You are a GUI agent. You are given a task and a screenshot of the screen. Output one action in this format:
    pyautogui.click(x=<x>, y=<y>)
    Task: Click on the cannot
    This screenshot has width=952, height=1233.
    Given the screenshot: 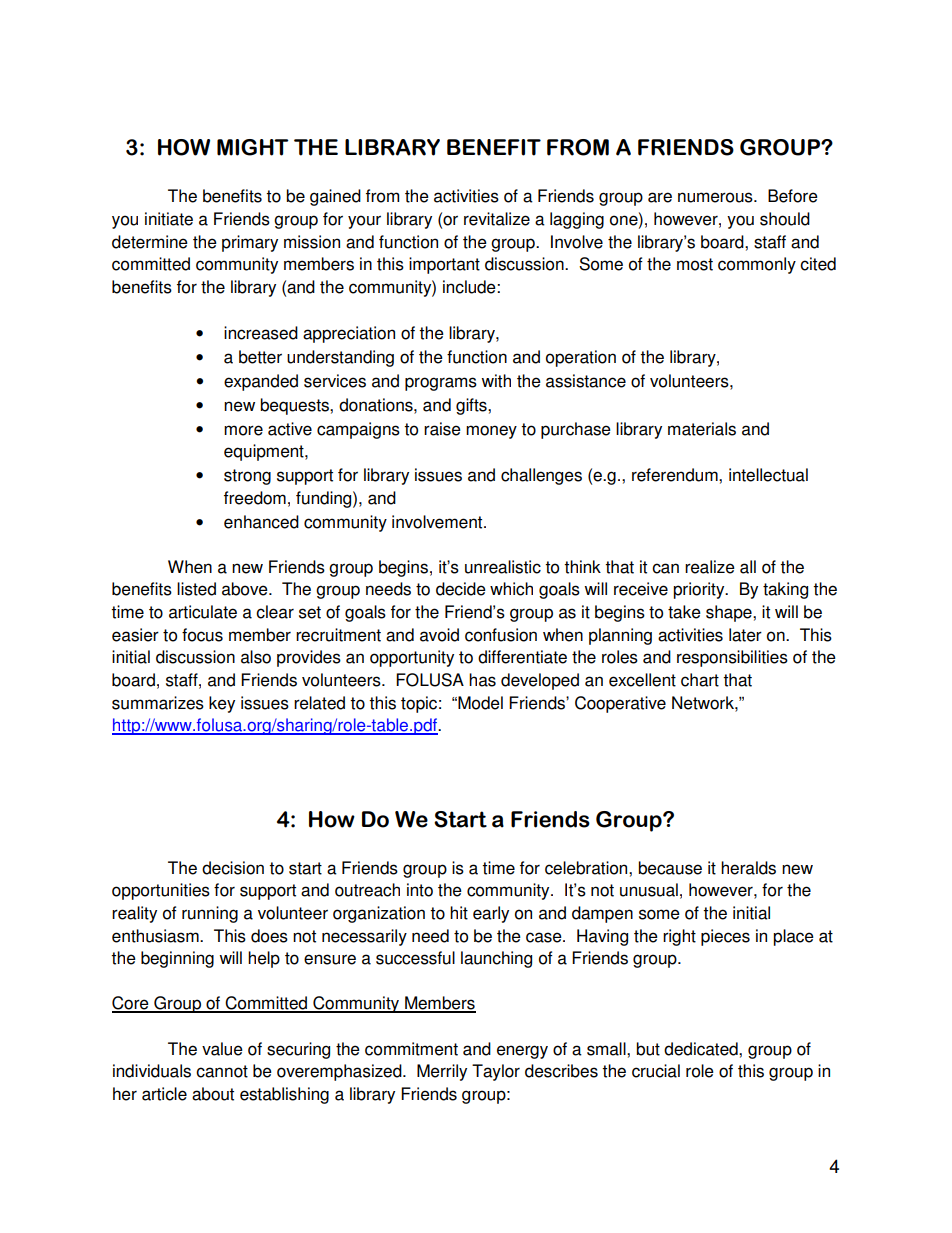 What is the action you would take?
    pyautogui.click(x=222, y=1071)
